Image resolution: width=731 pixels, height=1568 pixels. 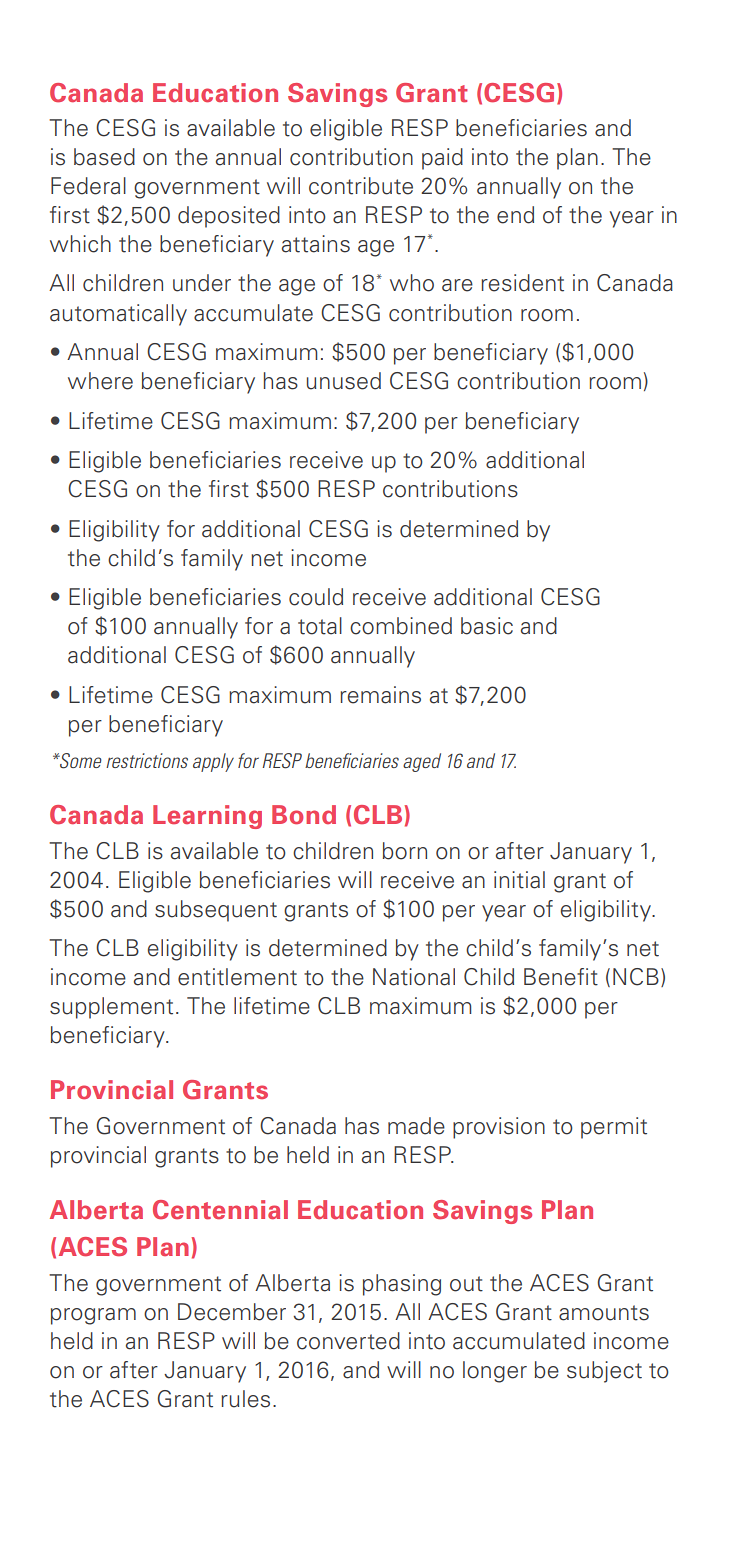 I want to click on end, so click(x=515, y=215).
